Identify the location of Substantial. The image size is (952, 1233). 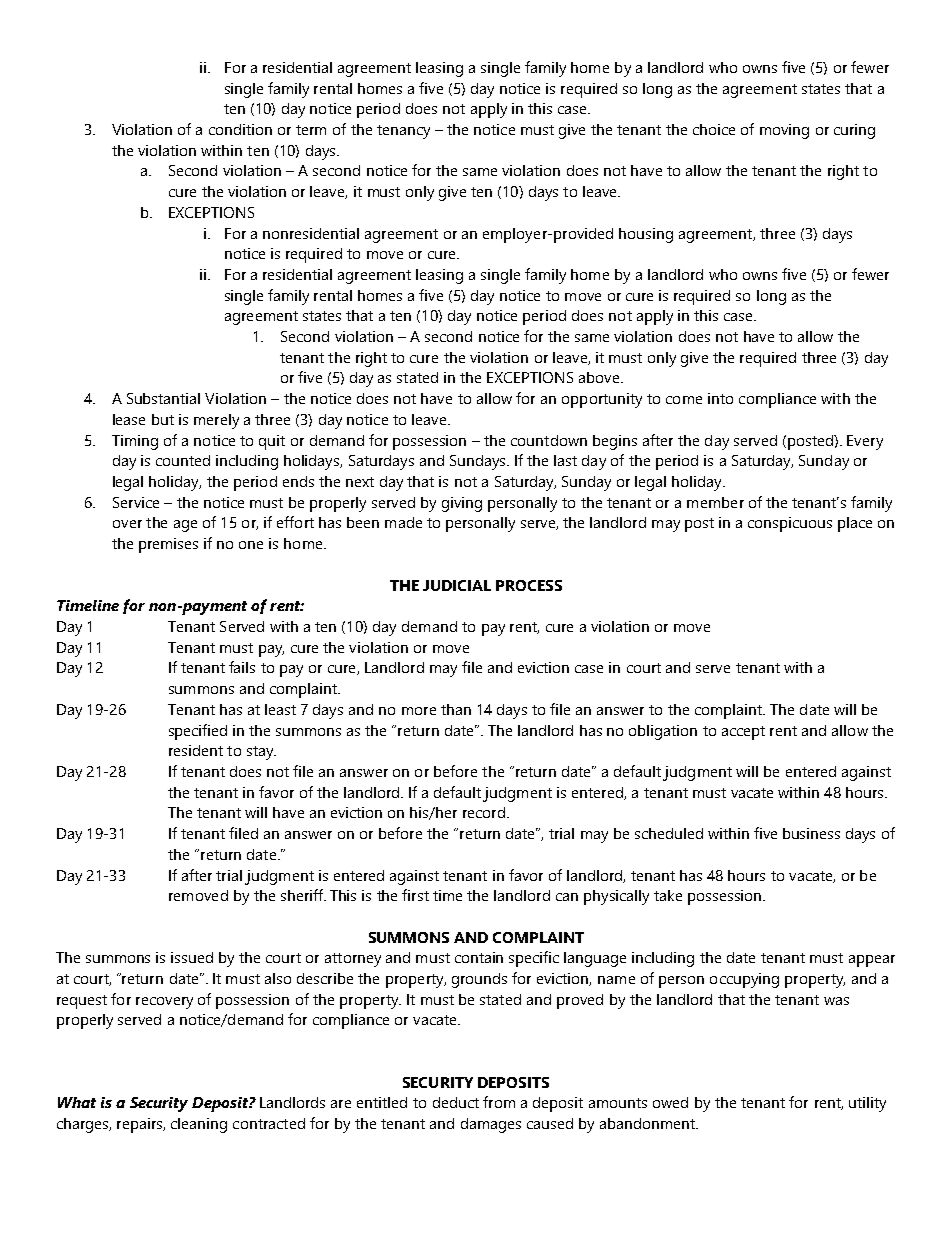
(163, 398).
